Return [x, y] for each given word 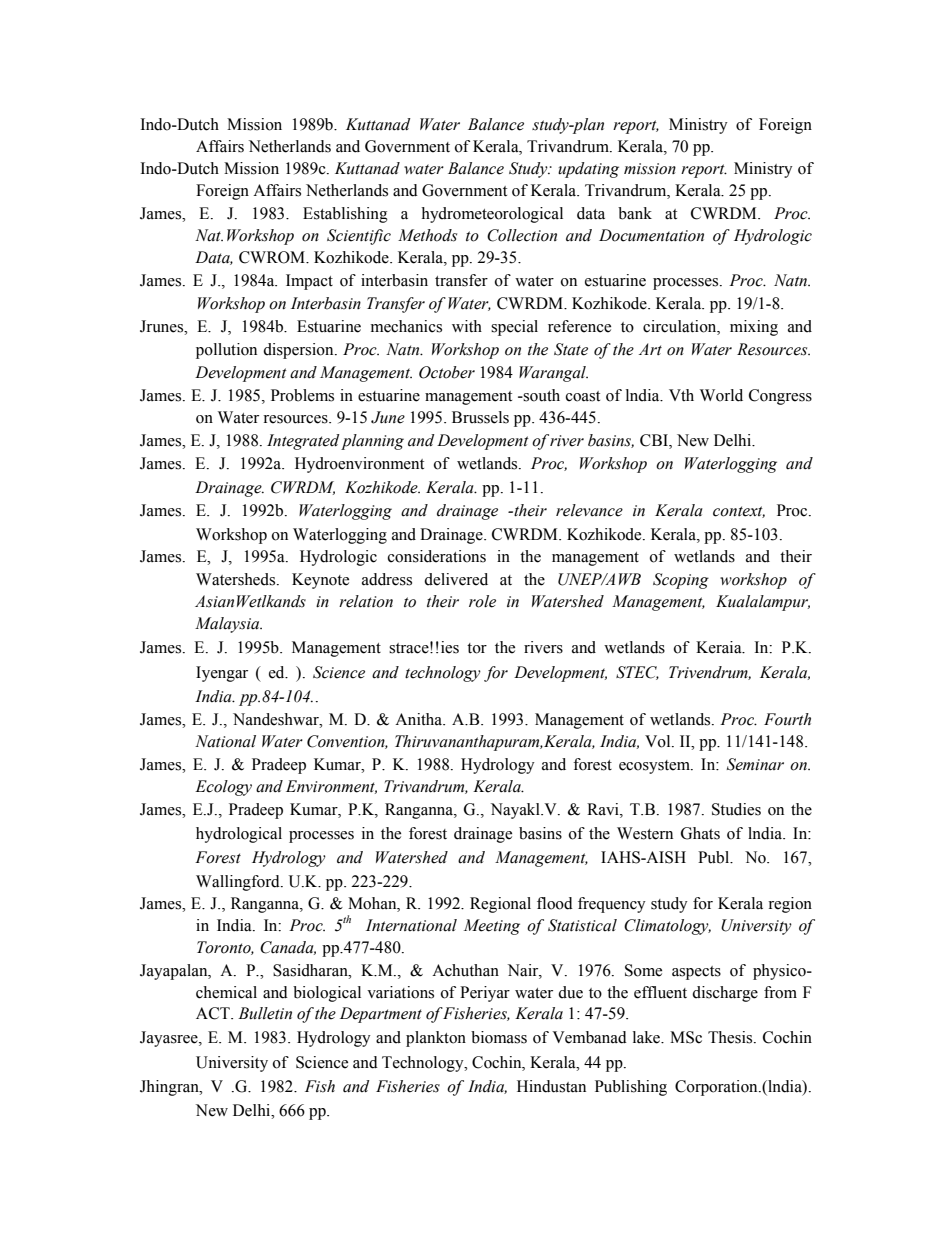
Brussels [480, 417]
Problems [302, 395]
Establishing [345, 215]
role [482, 601]
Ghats [700, 833]
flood [555, 903]
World [721, 395]
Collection [522, 235]
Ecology [223, 788]
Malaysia [228, 625]
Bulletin [265, 1013]
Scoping [681, 581]
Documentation [651, 235]
